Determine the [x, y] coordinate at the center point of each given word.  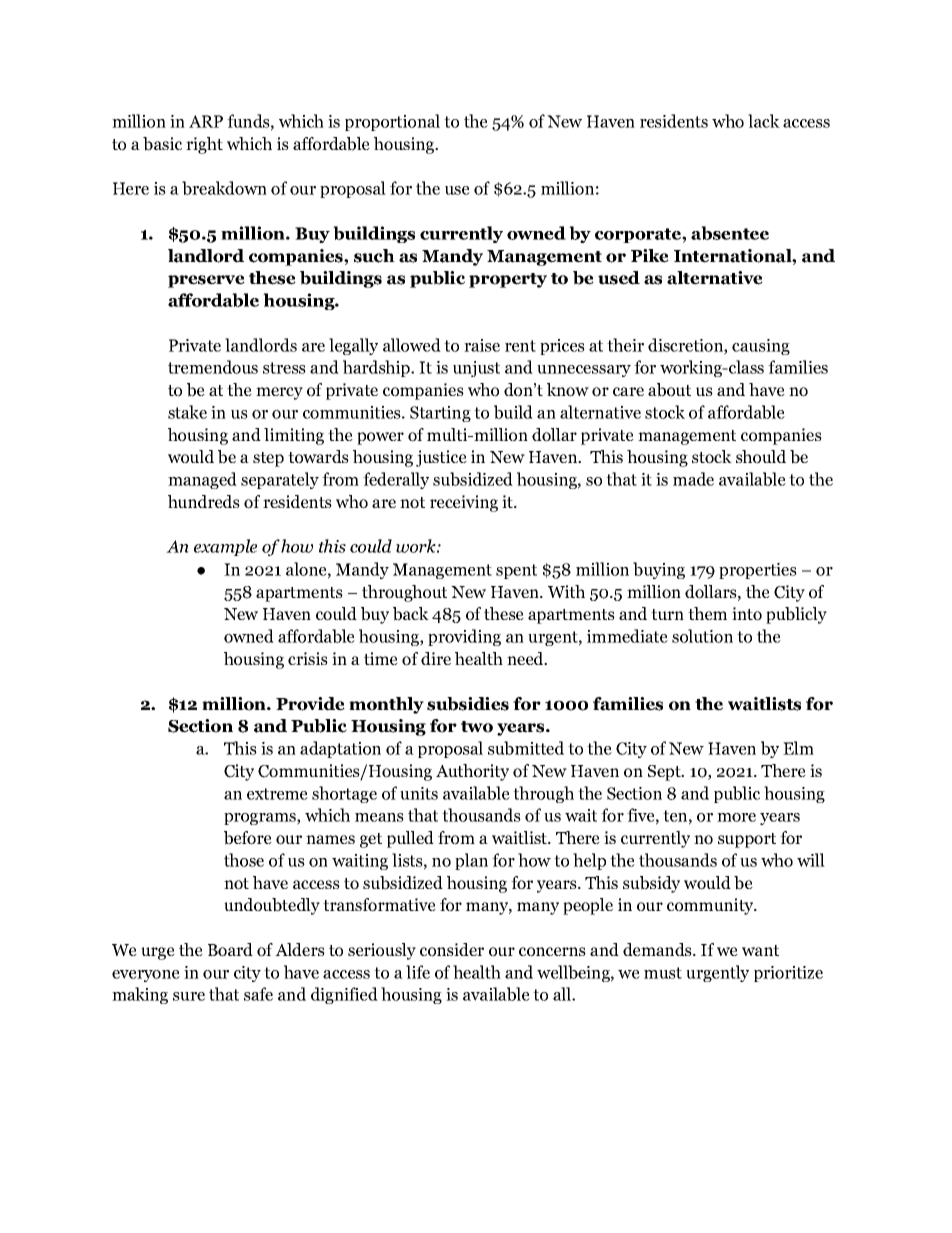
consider [452, 950]
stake [187, 412]
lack [764, 121]
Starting [440, 414]
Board [230, 950]
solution [702, 636]
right [204, 145]
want [760, 950]
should [761, 457]
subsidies [468, 704]
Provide [310, 704]
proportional [392, 122]
